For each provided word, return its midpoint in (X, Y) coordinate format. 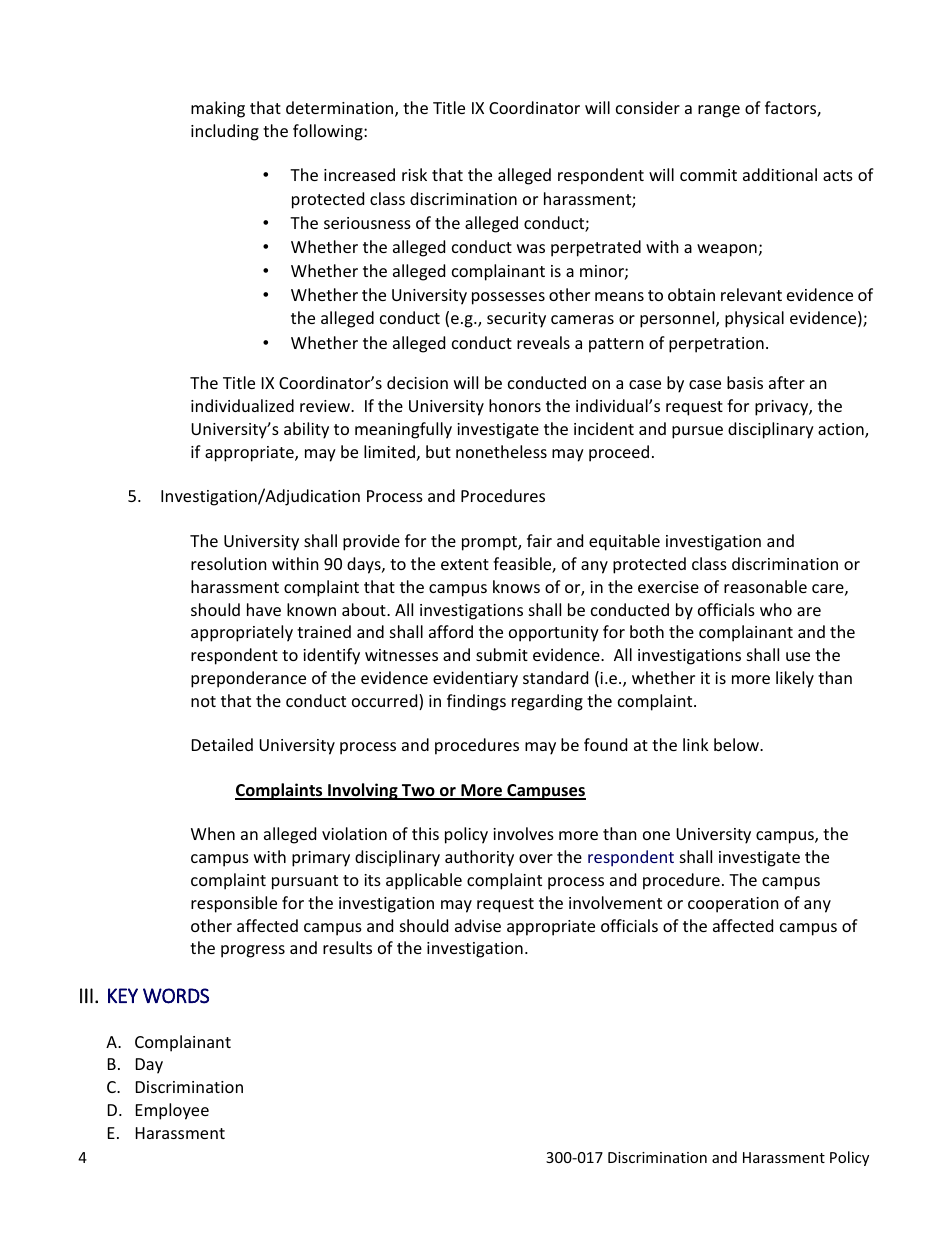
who (776, 609)
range (719, 111)
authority (479, 858)
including (225, 132)
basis (745, 382)
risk (414, 174)
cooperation (733, 905)
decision (417, 382)
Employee (172, 1111)
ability (306, 430)
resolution (229, 563)
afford (451, 631)
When (213, 833)
